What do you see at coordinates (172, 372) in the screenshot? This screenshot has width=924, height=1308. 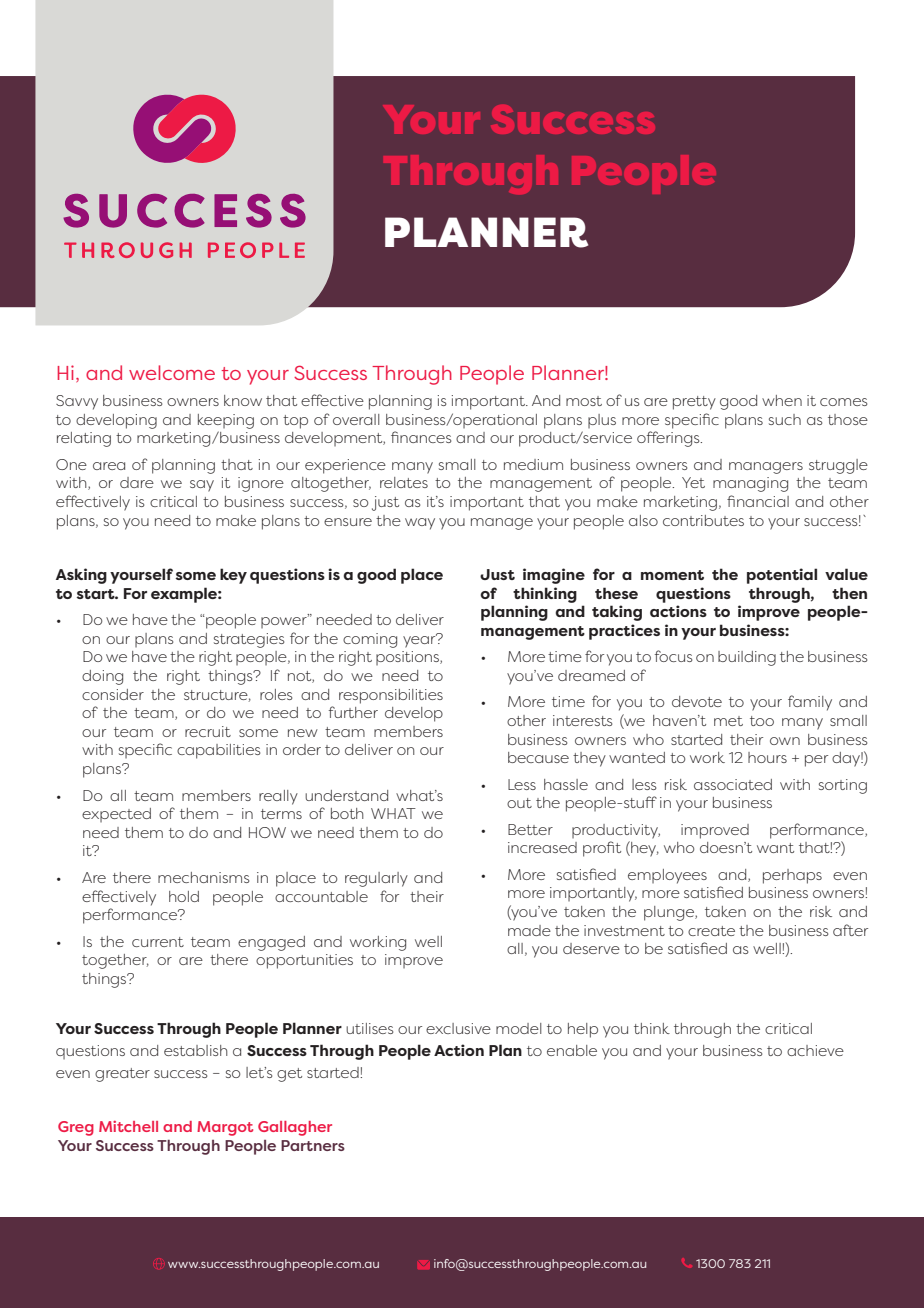 I see `welcome` at bounding box center [172, 372].
